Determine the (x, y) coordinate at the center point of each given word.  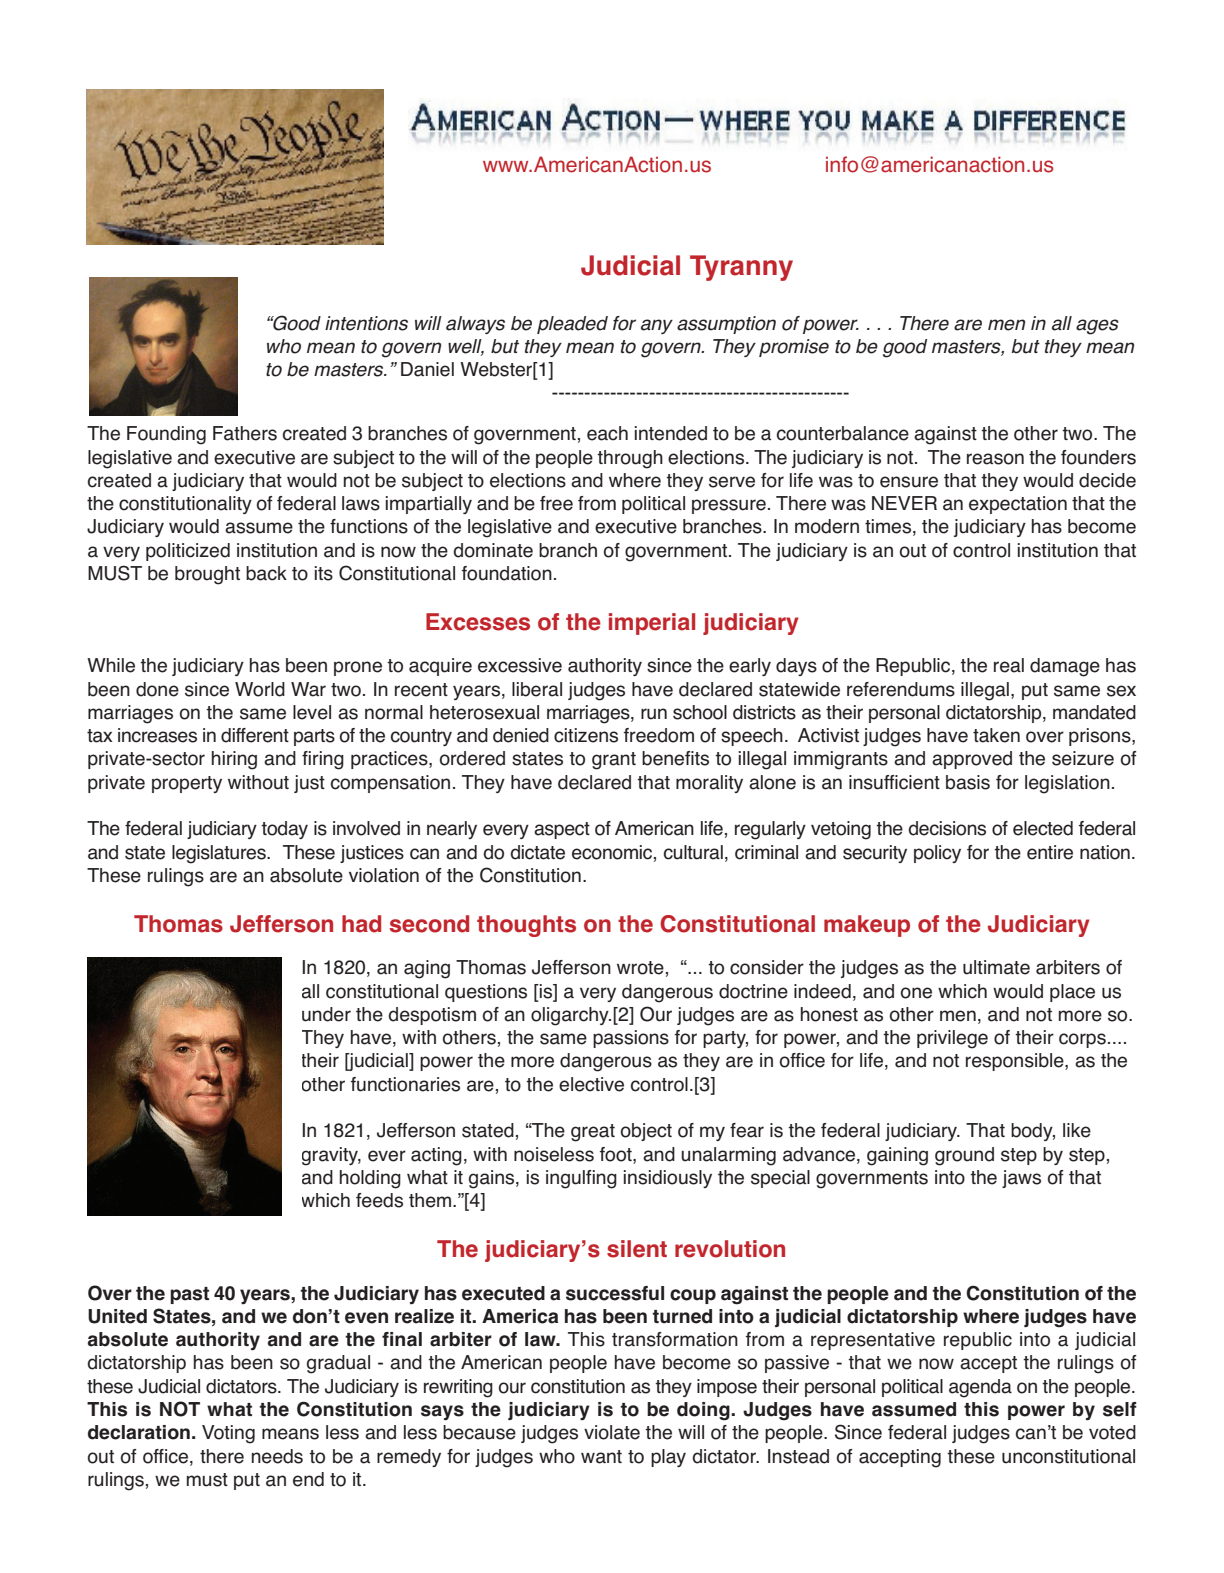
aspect (562, 830)
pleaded (572, 325)
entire (1050, 852)
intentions (366, 323)
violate (612, 1432)
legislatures (220, 854)
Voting (228, 1434)
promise (794, 348)
